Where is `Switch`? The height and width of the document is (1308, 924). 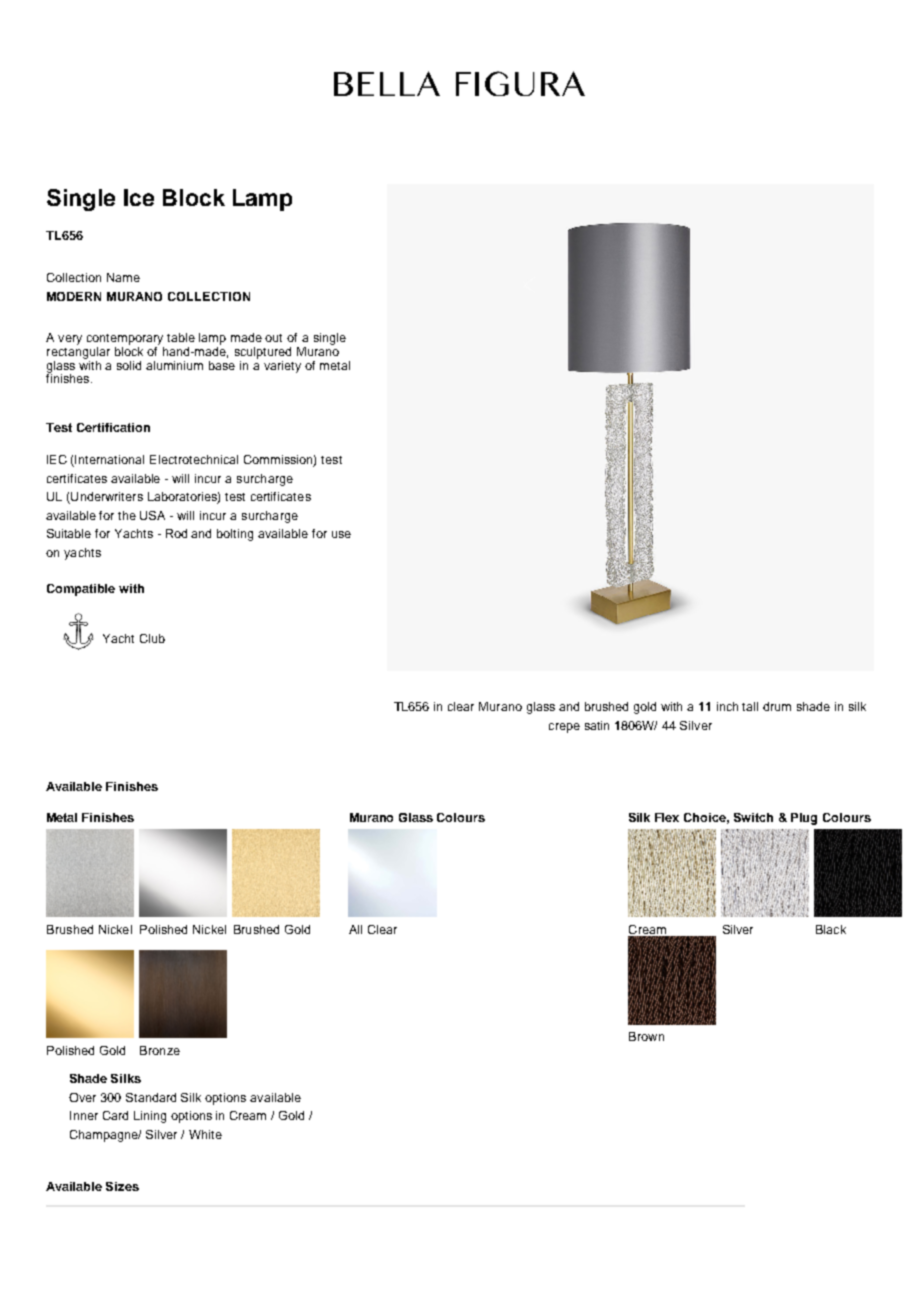 Switch is located at coordinates (753, 817).
